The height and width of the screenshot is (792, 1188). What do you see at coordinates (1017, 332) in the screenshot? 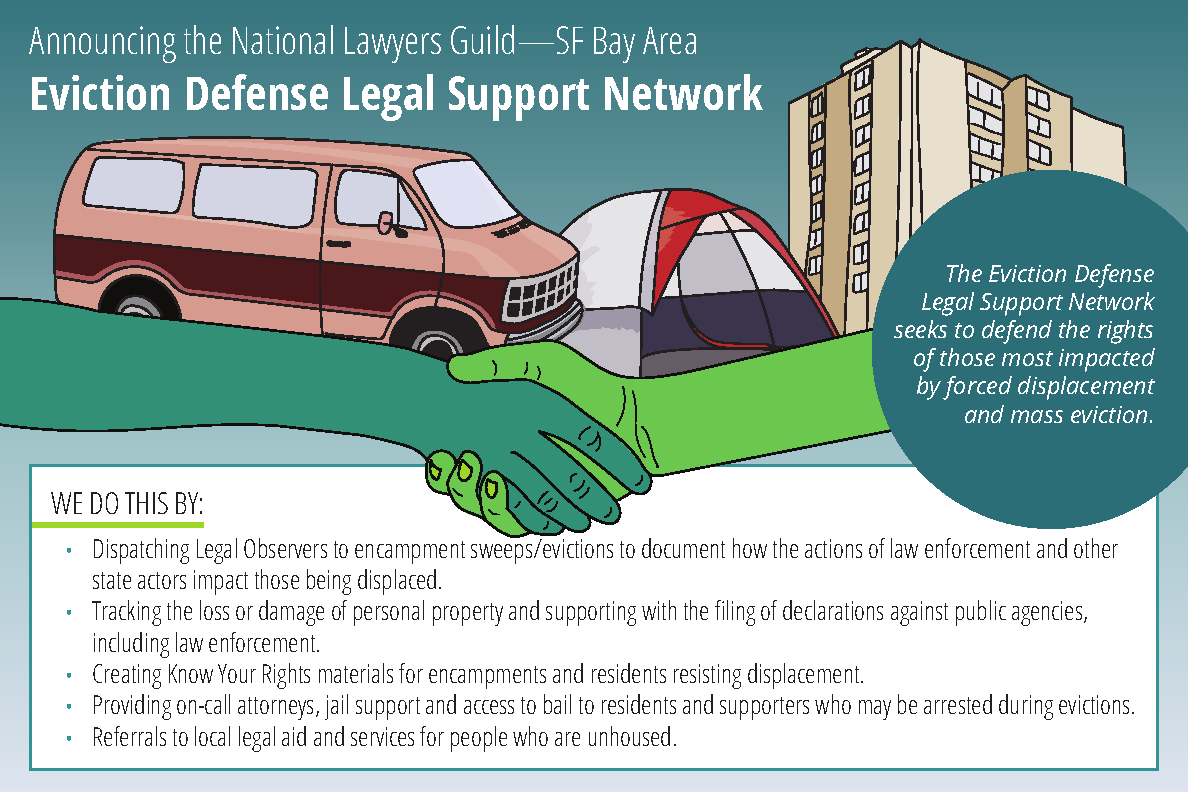
I see `defend` at bounding box center [1017, 332].
